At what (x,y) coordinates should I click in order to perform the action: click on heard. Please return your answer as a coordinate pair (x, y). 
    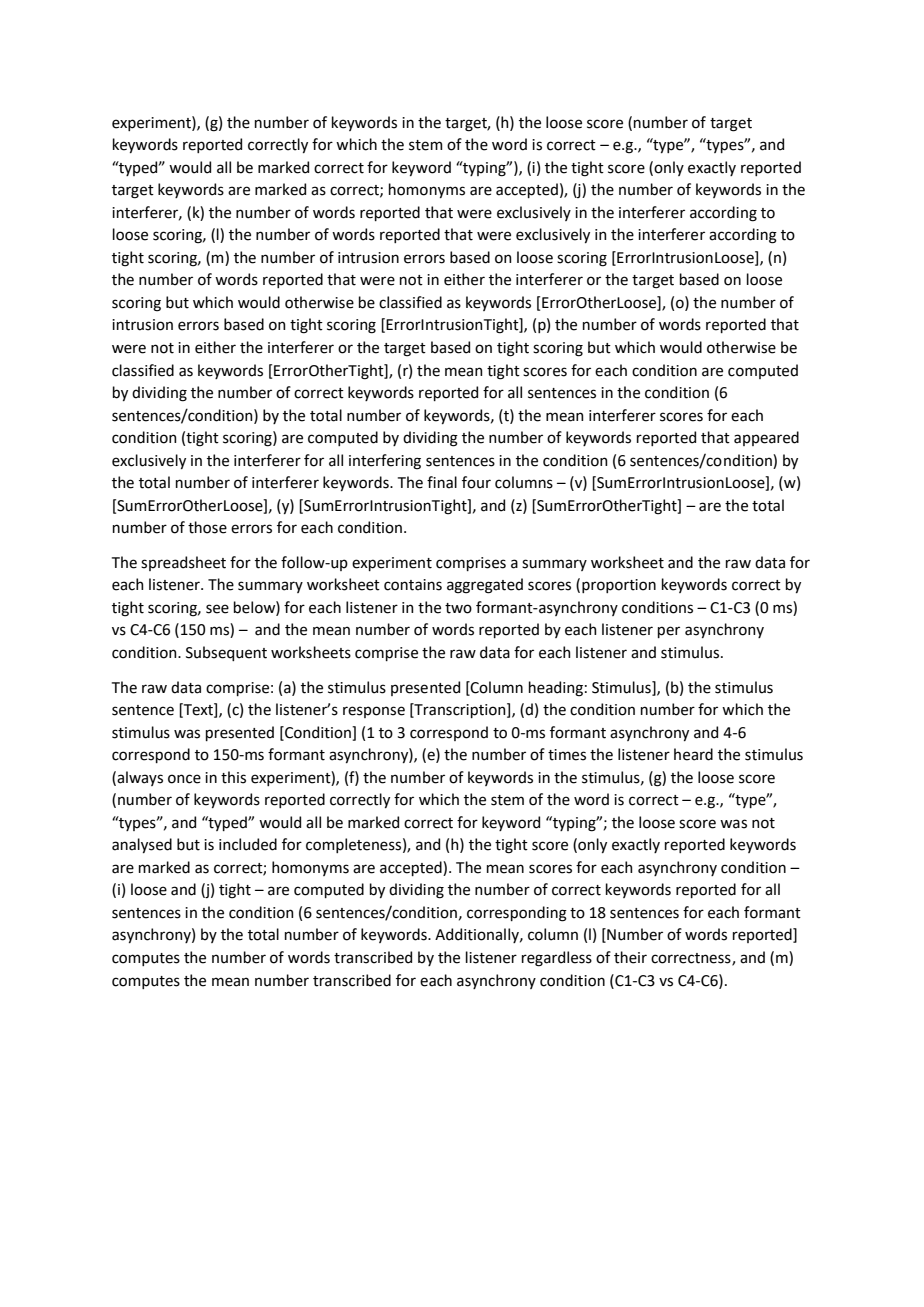
    Looking at the image, I should click on (693, 754).
